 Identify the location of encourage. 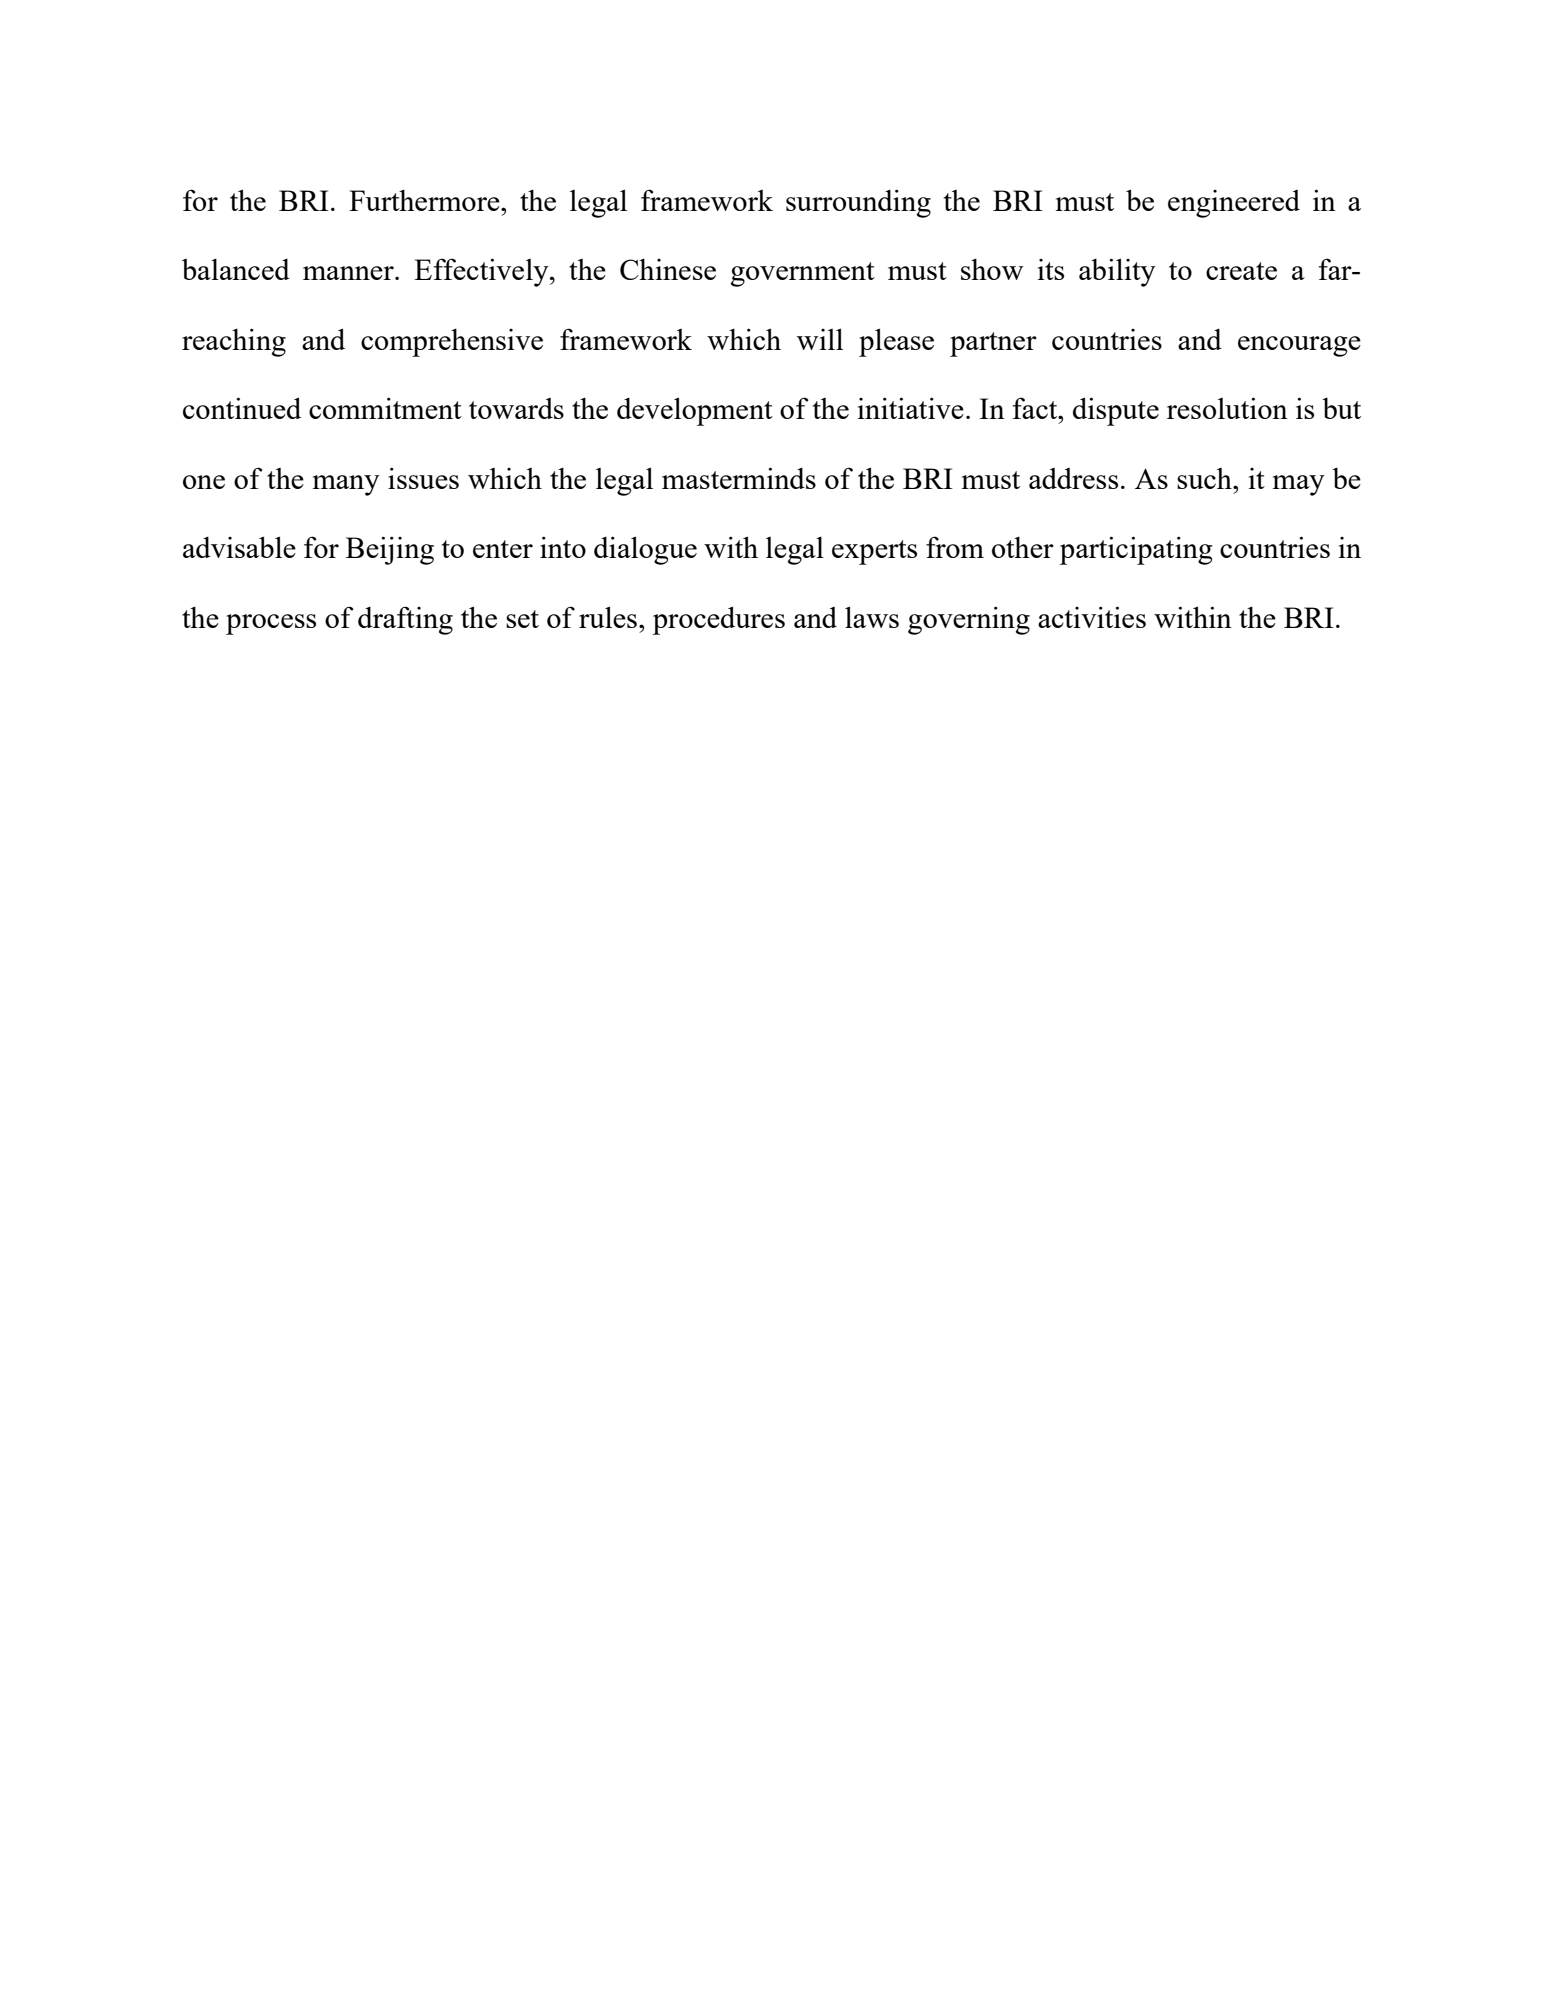
(1299, 346).
